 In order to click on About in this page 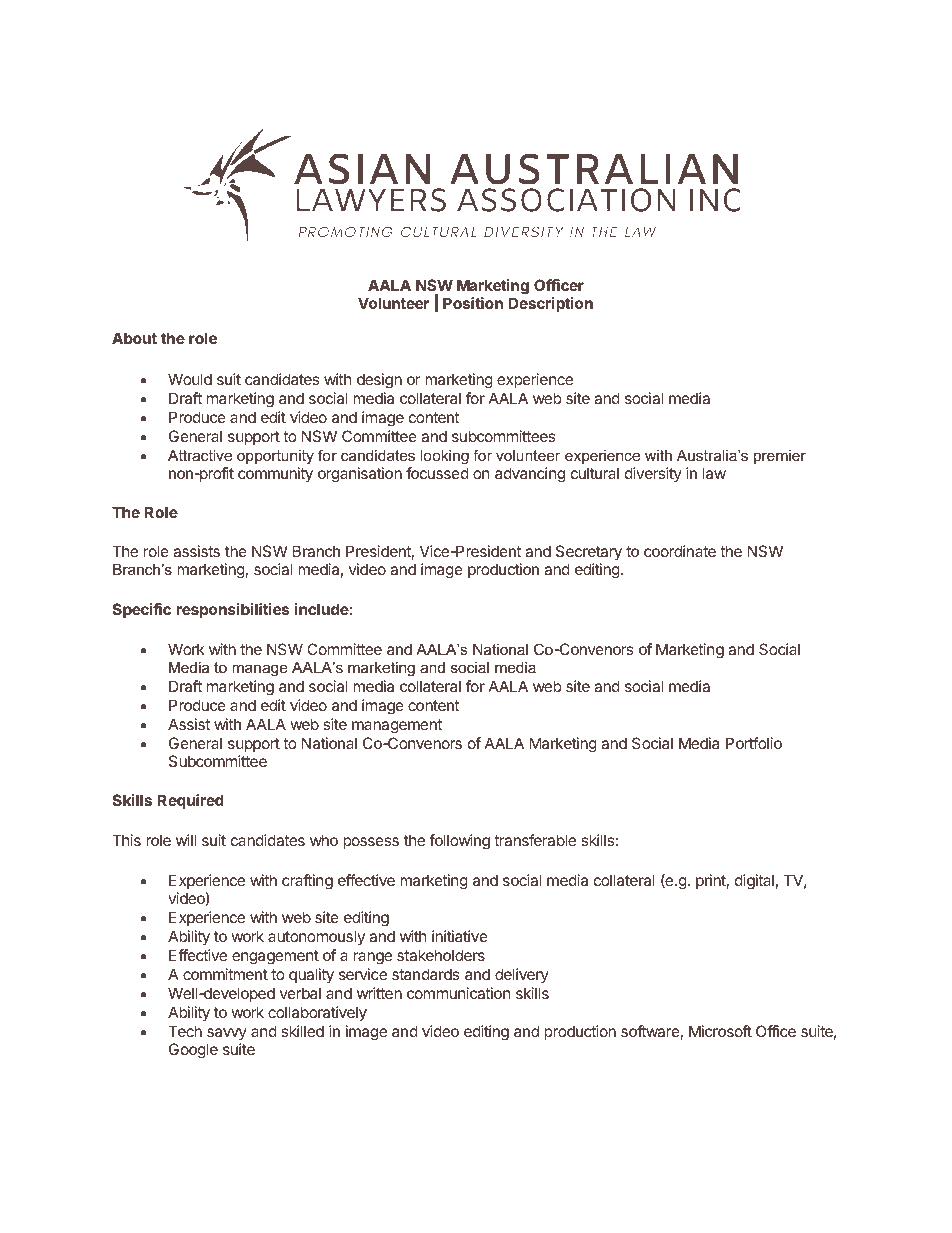, I will do `click(134, 338)`.
